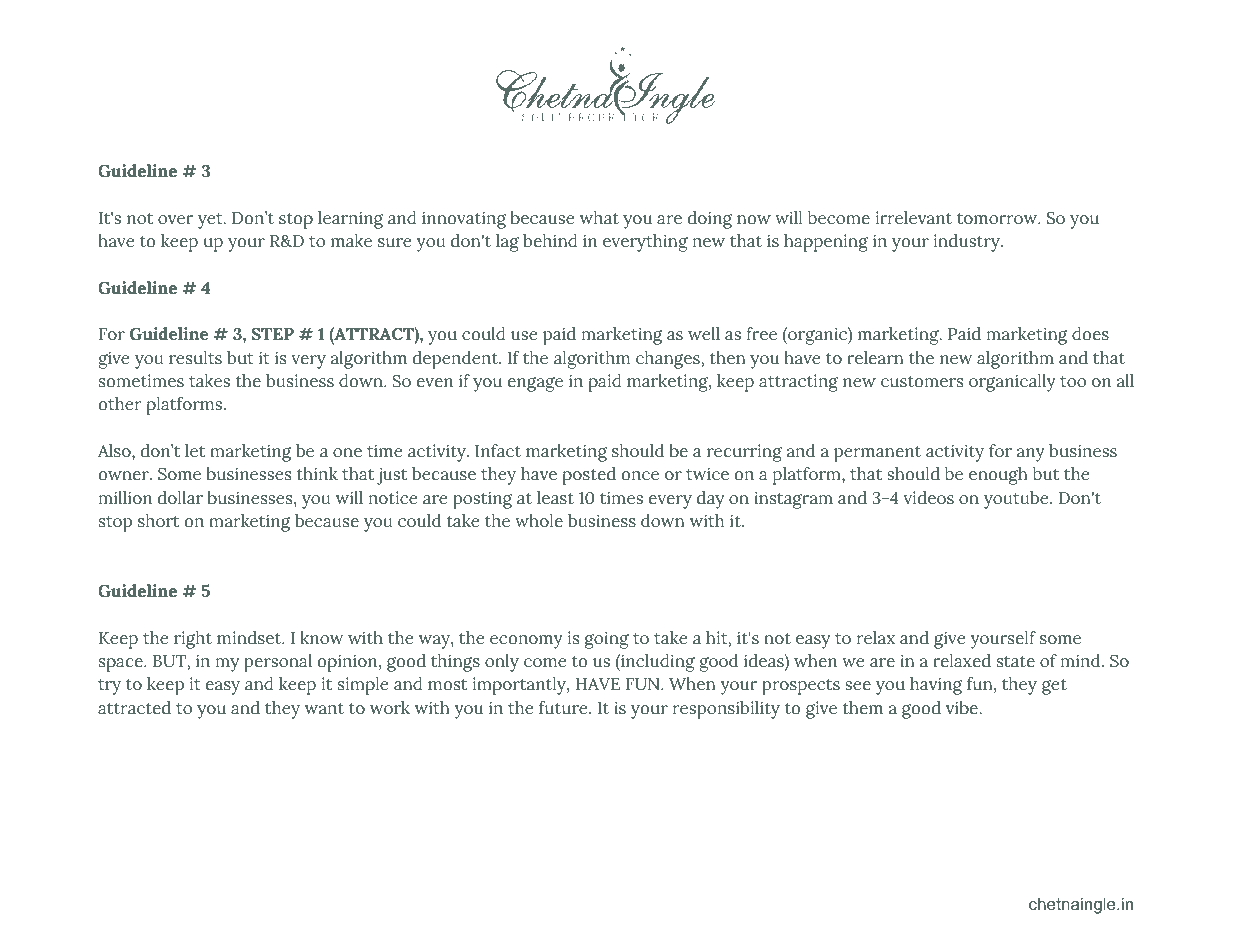 This screenshot has width=1233, height=952. Describe the element at coordinates (324, 709) in the screenshot. I see `want` at that location.
